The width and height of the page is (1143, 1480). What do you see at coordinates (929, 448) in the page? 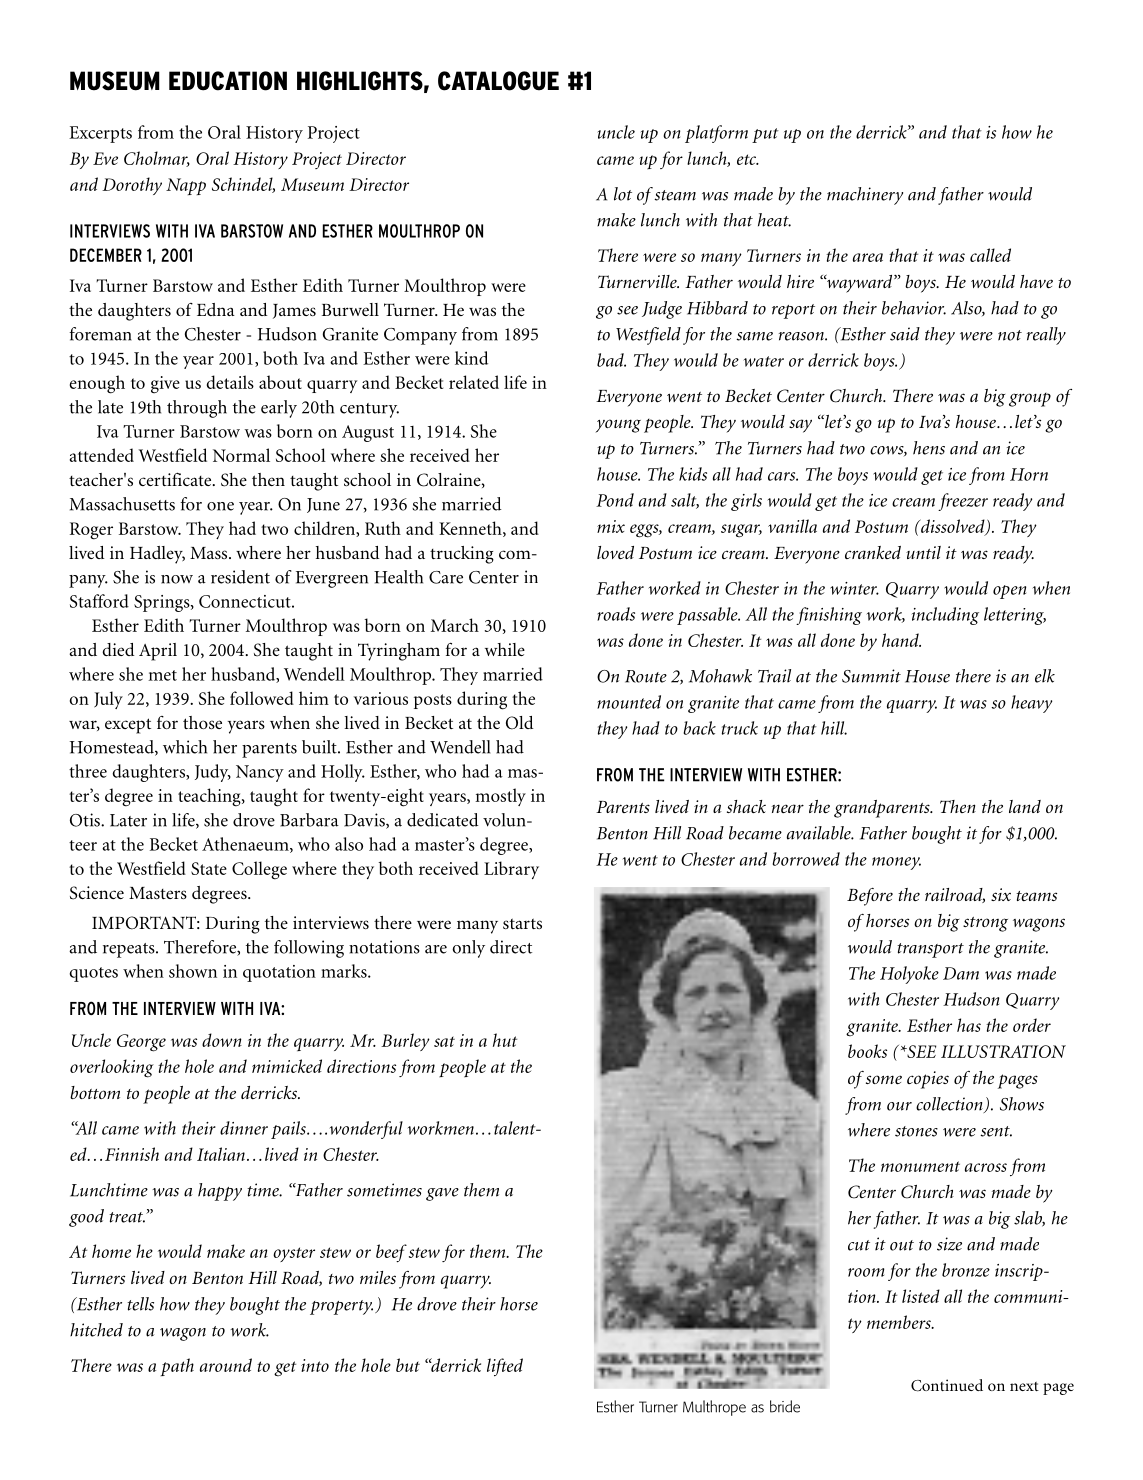
I see `hens` at bounding box center [929, 448].
